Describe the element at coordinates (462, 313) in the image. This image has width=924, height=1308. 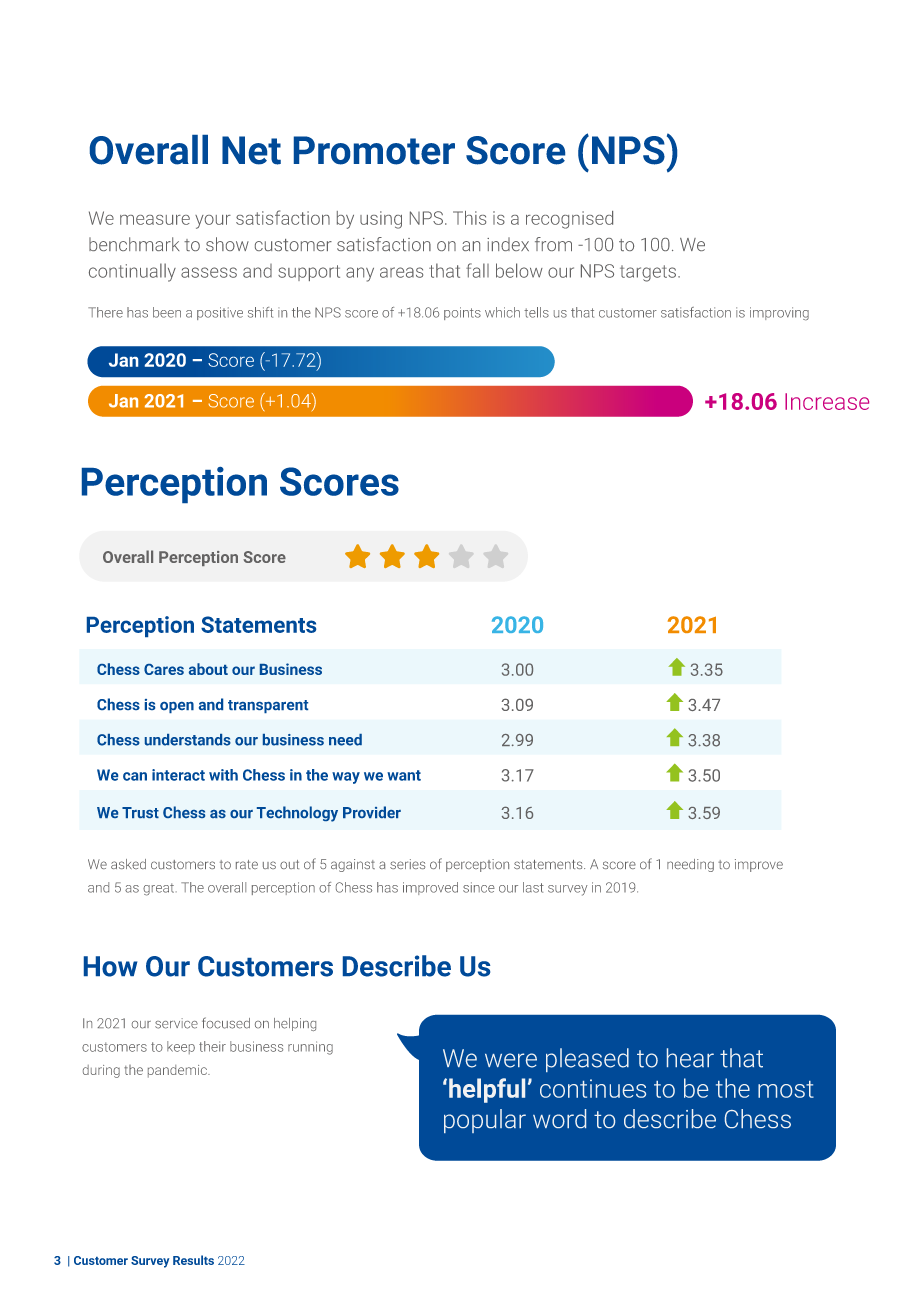
I see `points` at that location.
